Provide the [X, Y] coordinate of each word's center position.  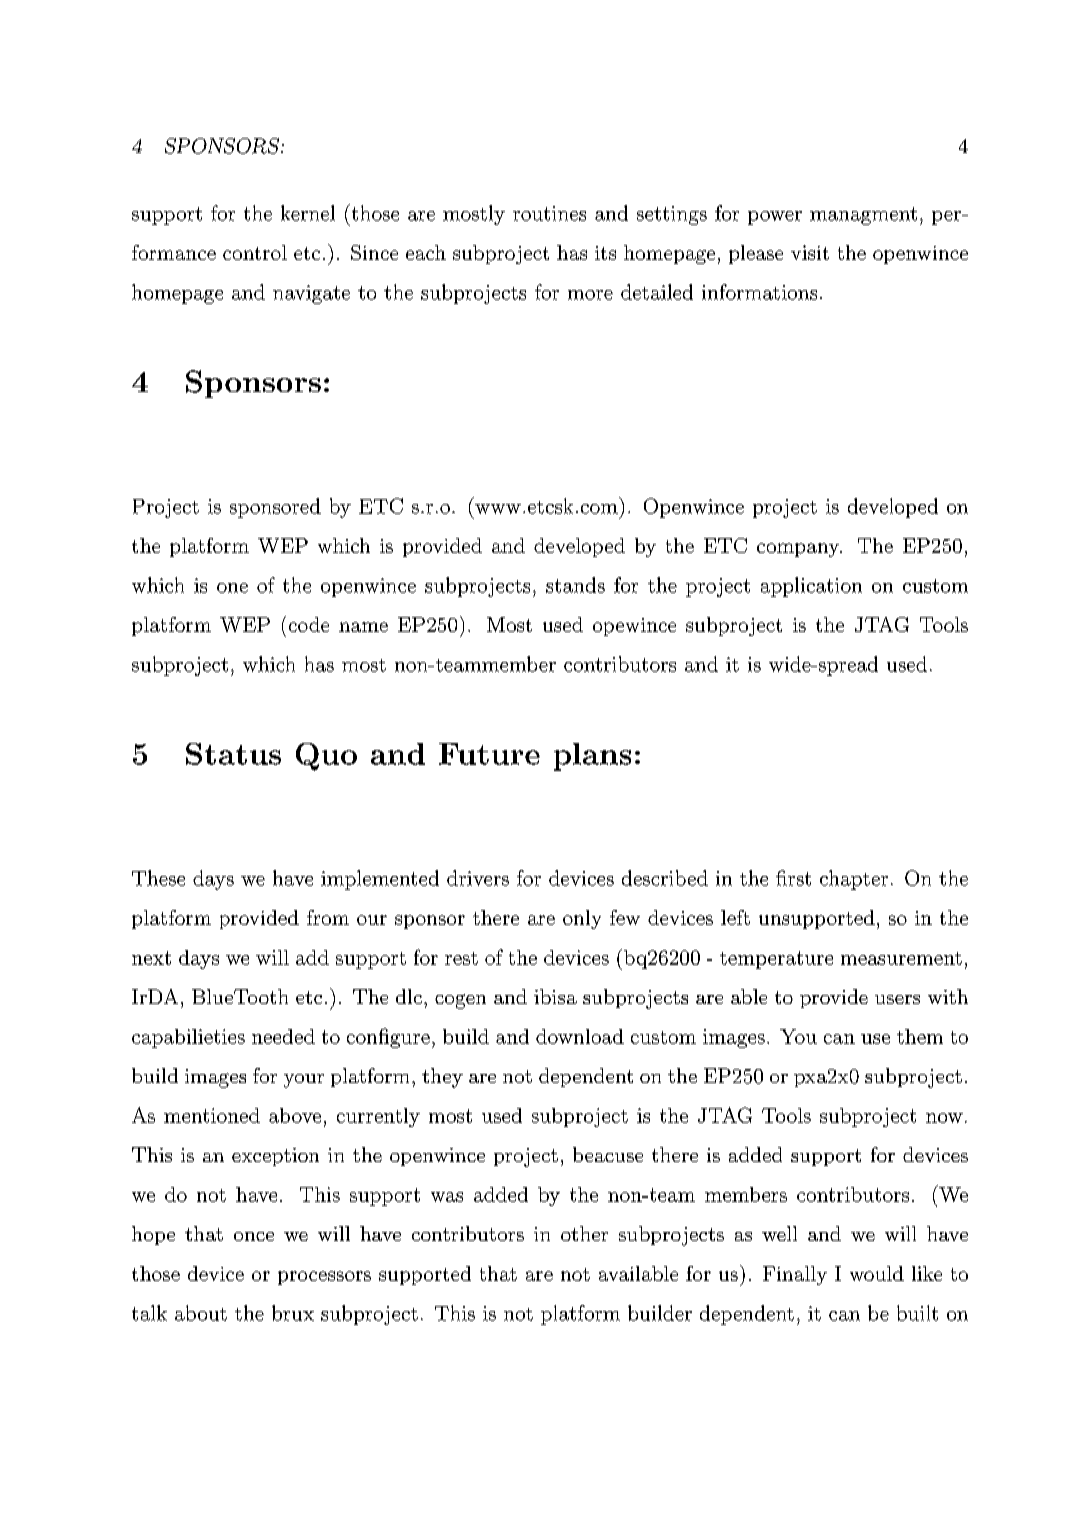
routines [549, 213]
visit [810, 252]
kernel [308, 213]
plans [592, 757]
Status [233, 754]
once [254, 1236]
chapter [854, 880]
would [877, 1273]
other [584, 1233]
